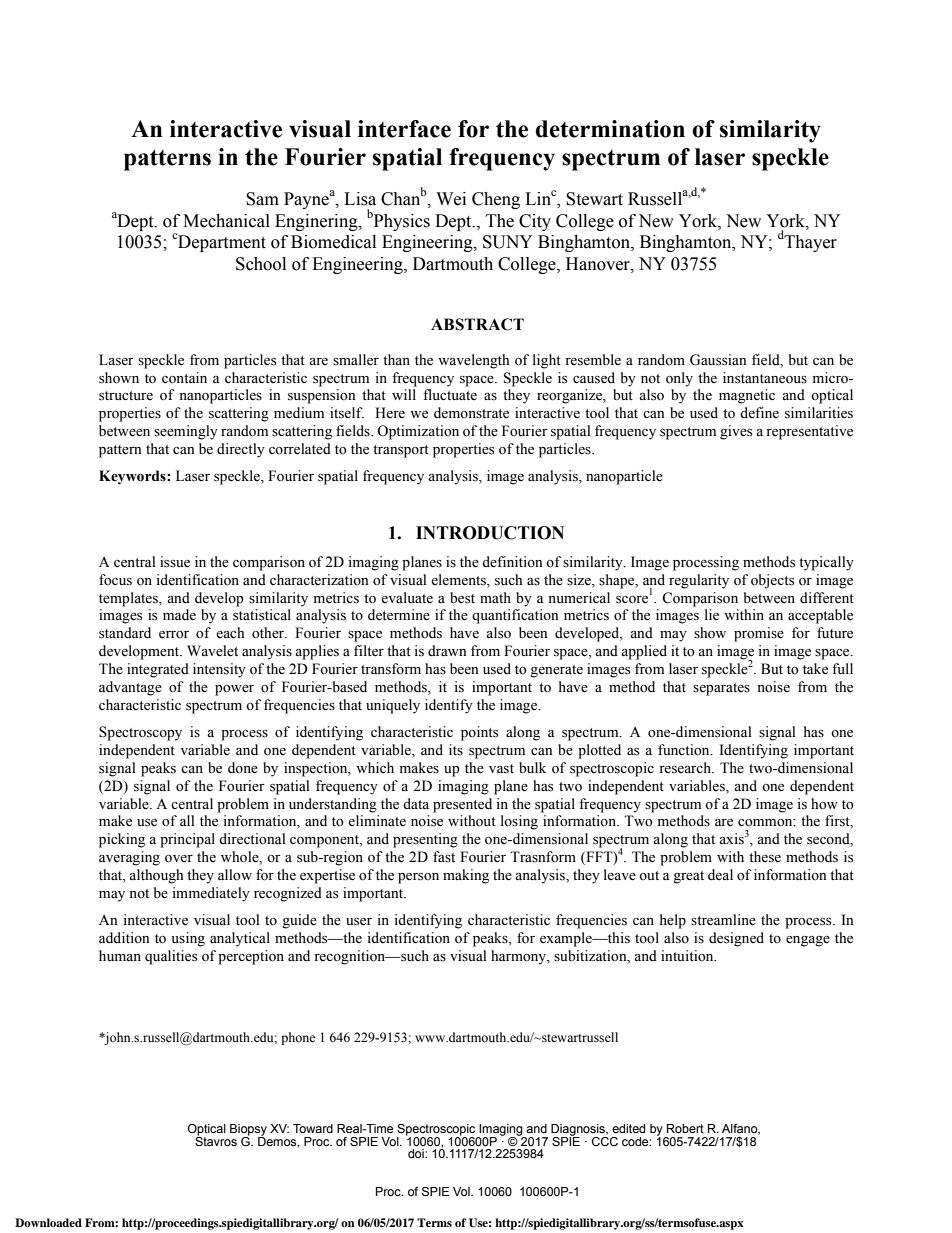  I want to click on Thayer, so click(810, 243).
